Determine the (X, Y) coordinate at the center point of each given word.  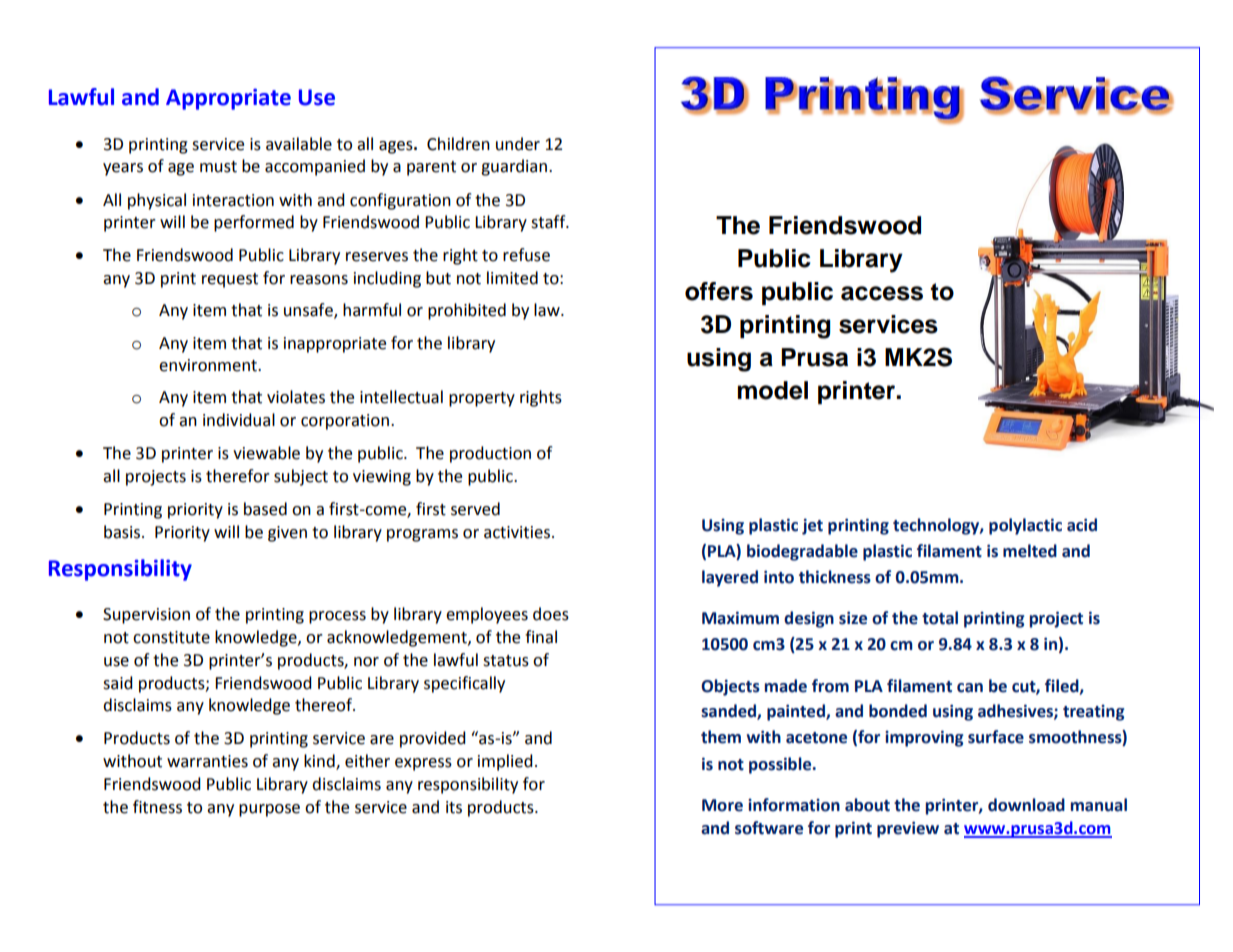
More (722, 805)
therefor (238, 476)
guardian (515, 167)
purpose (269, 810)
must (218, 167)
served (475, 509)
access (882, 293)
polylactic (1025, 526)
